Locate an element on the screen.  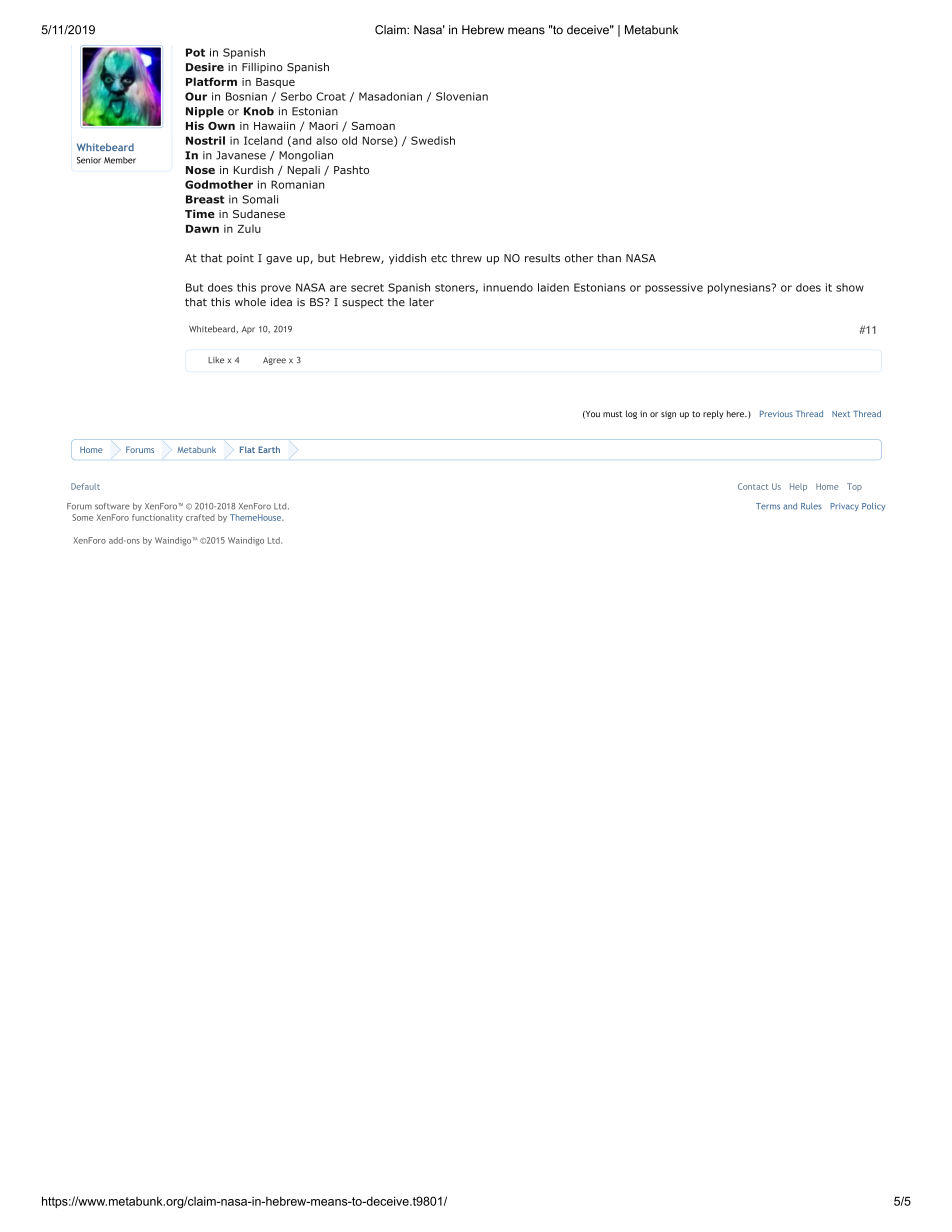
Swedish is located at coordinates (433, 140).
